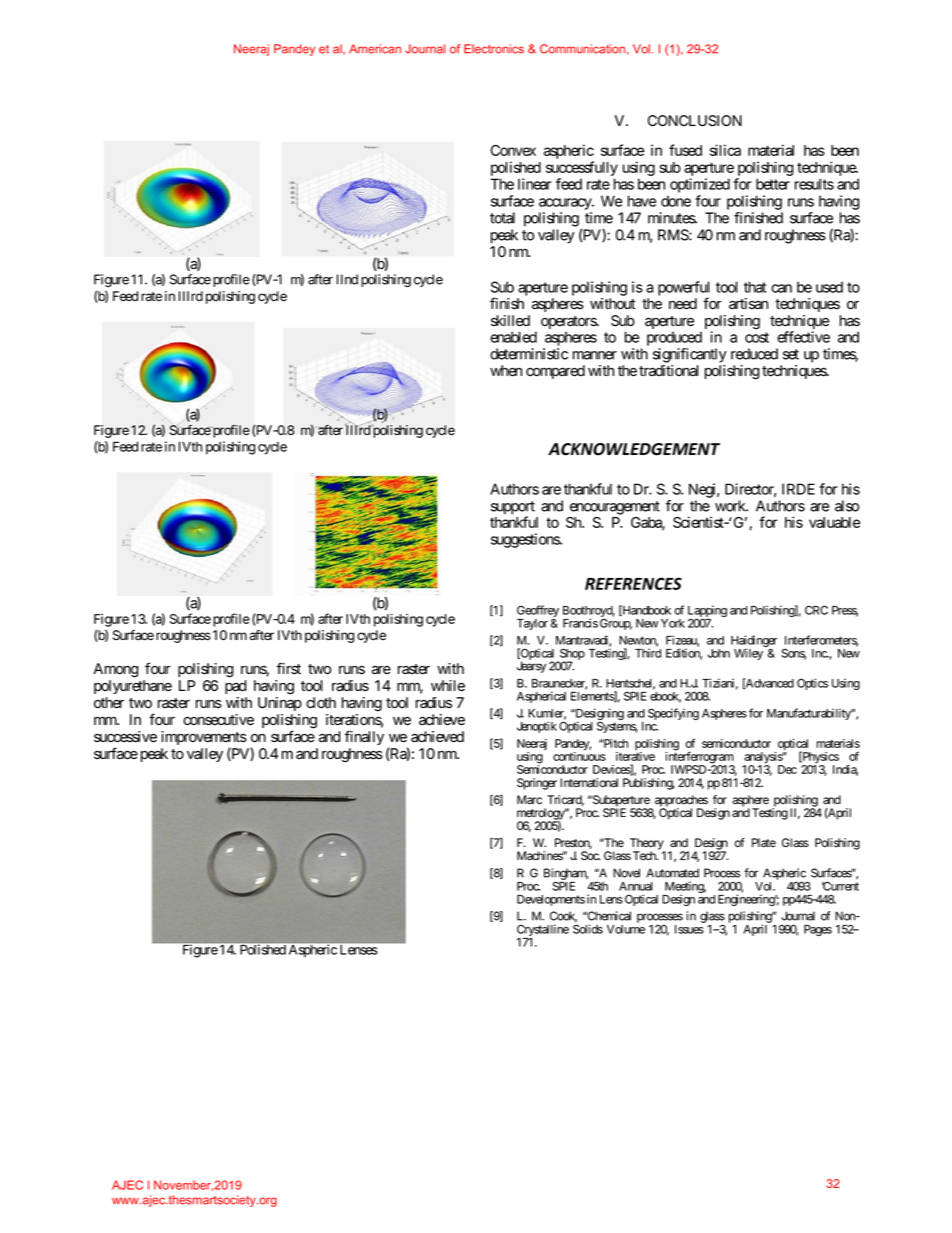  I want to click on improvements, so click(204, 739).
